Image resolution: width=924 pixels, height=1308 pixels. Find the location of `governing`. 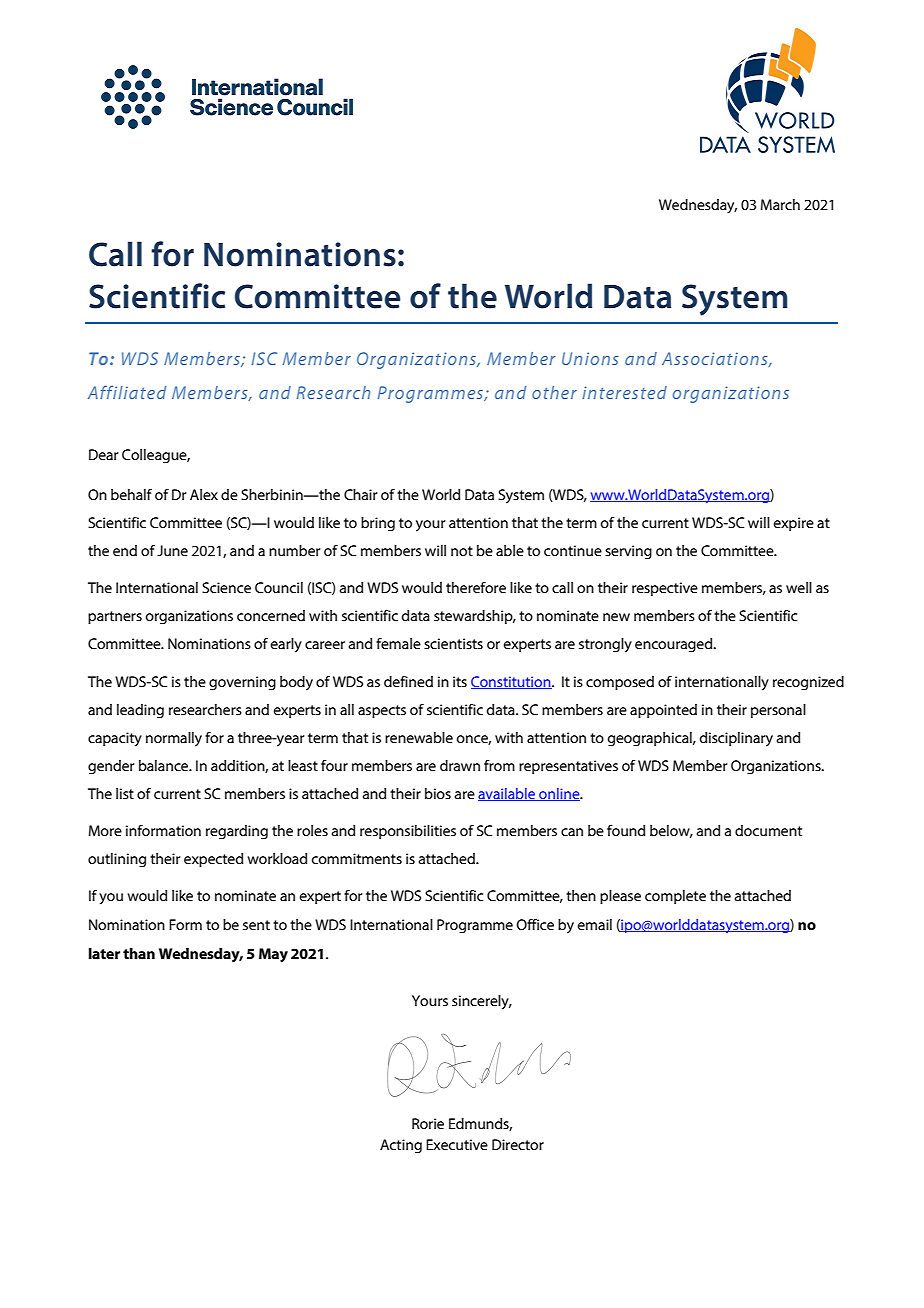

governing is located at coordinates (242, 683).
